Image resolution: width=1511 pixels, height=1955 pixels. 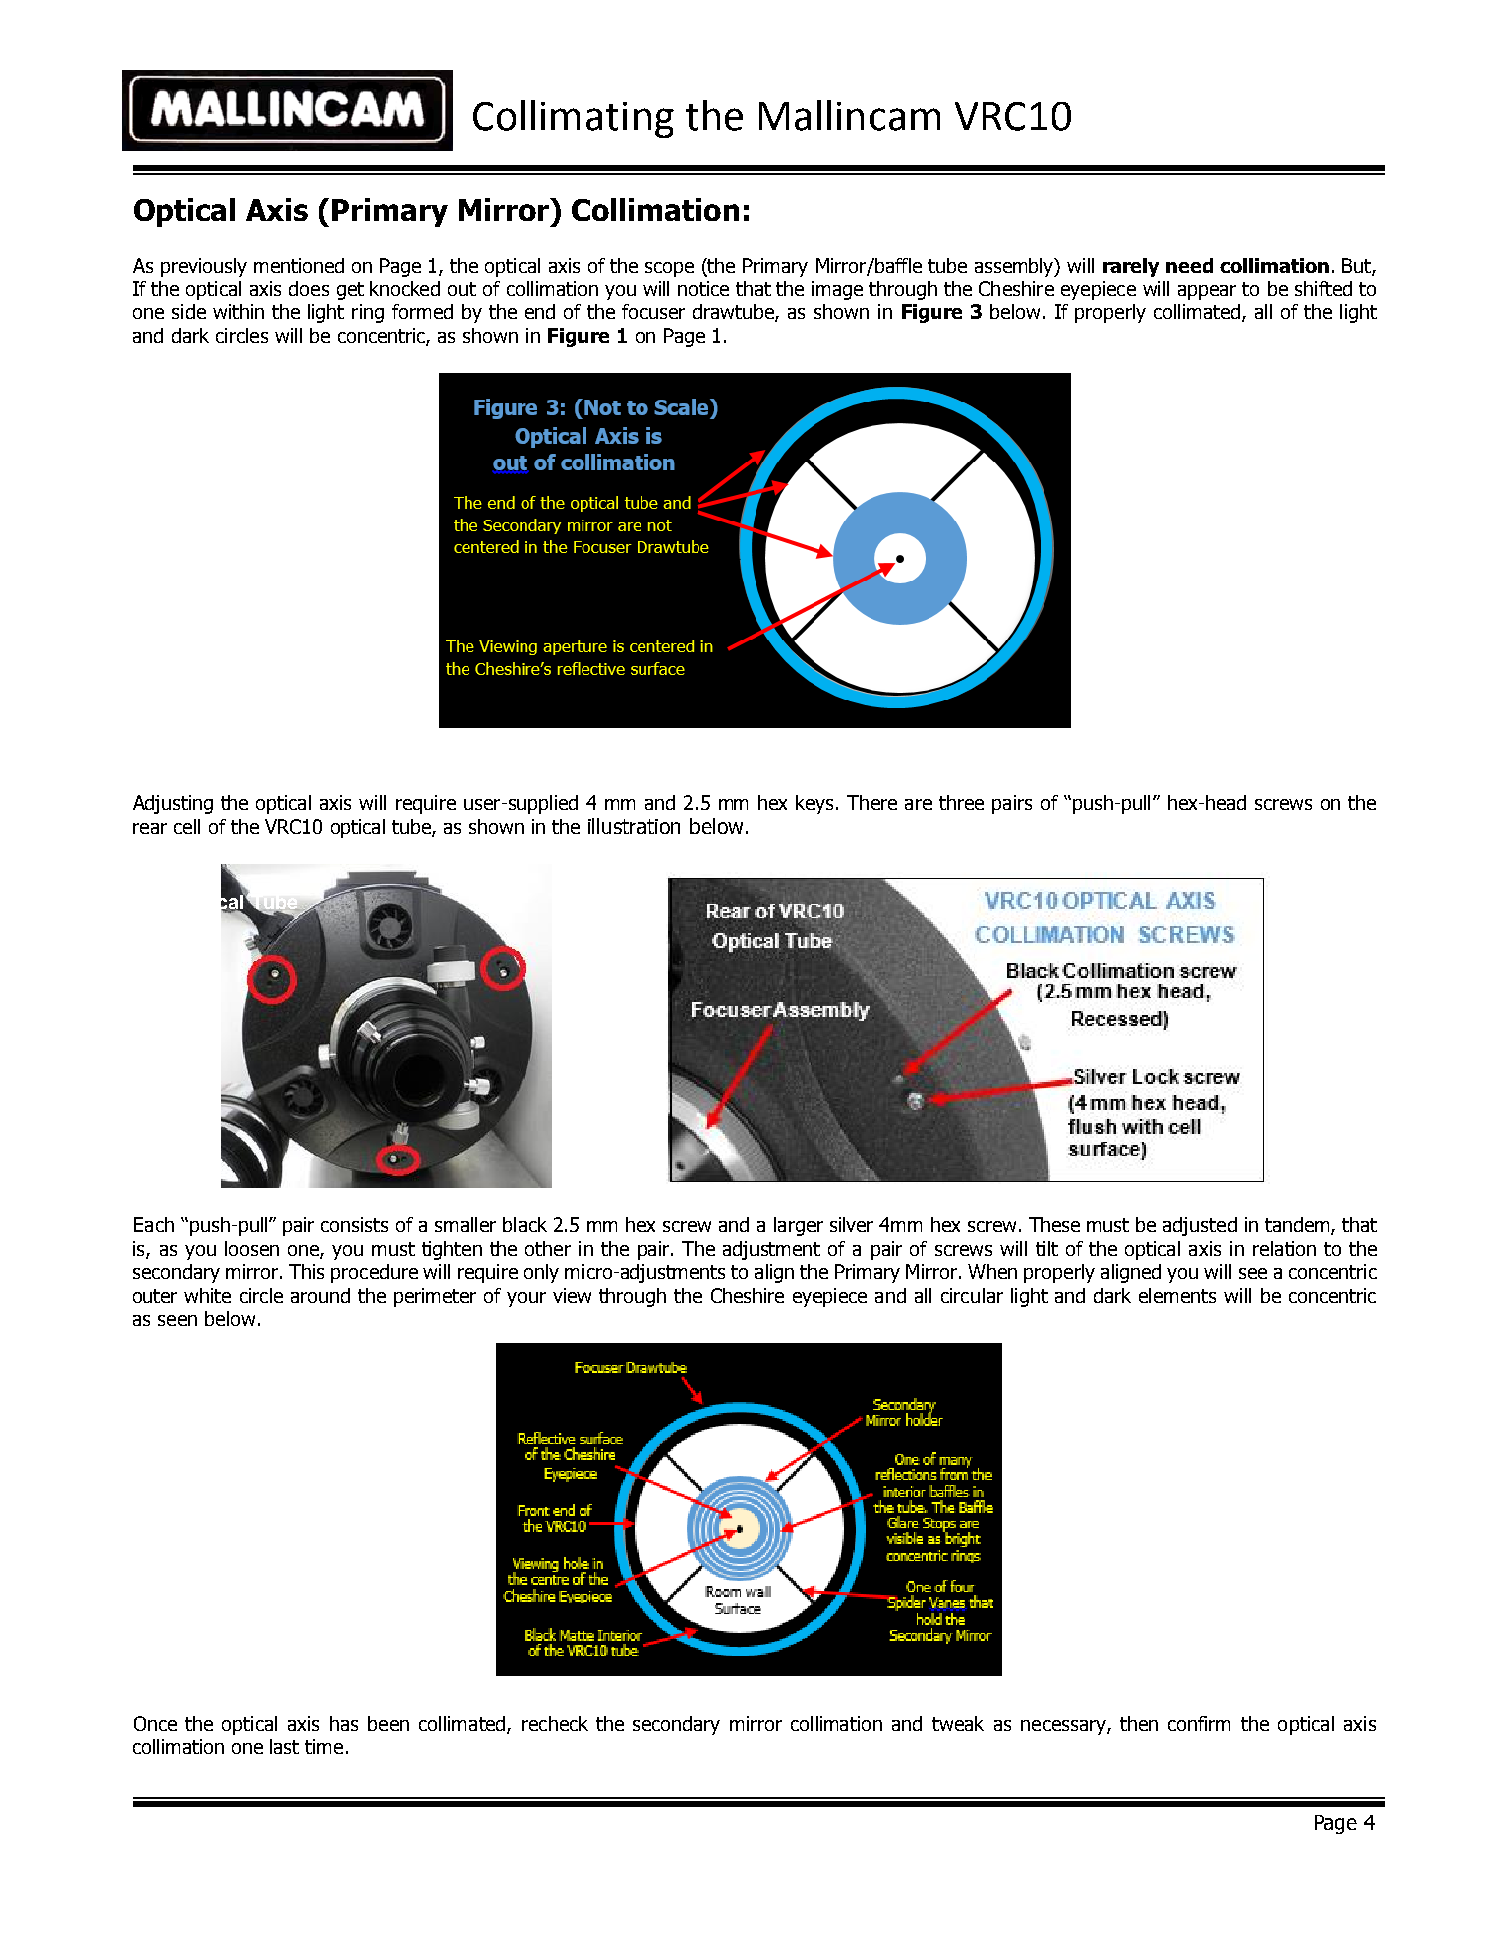 I want to click on has, so click(x=344, y=1723).
